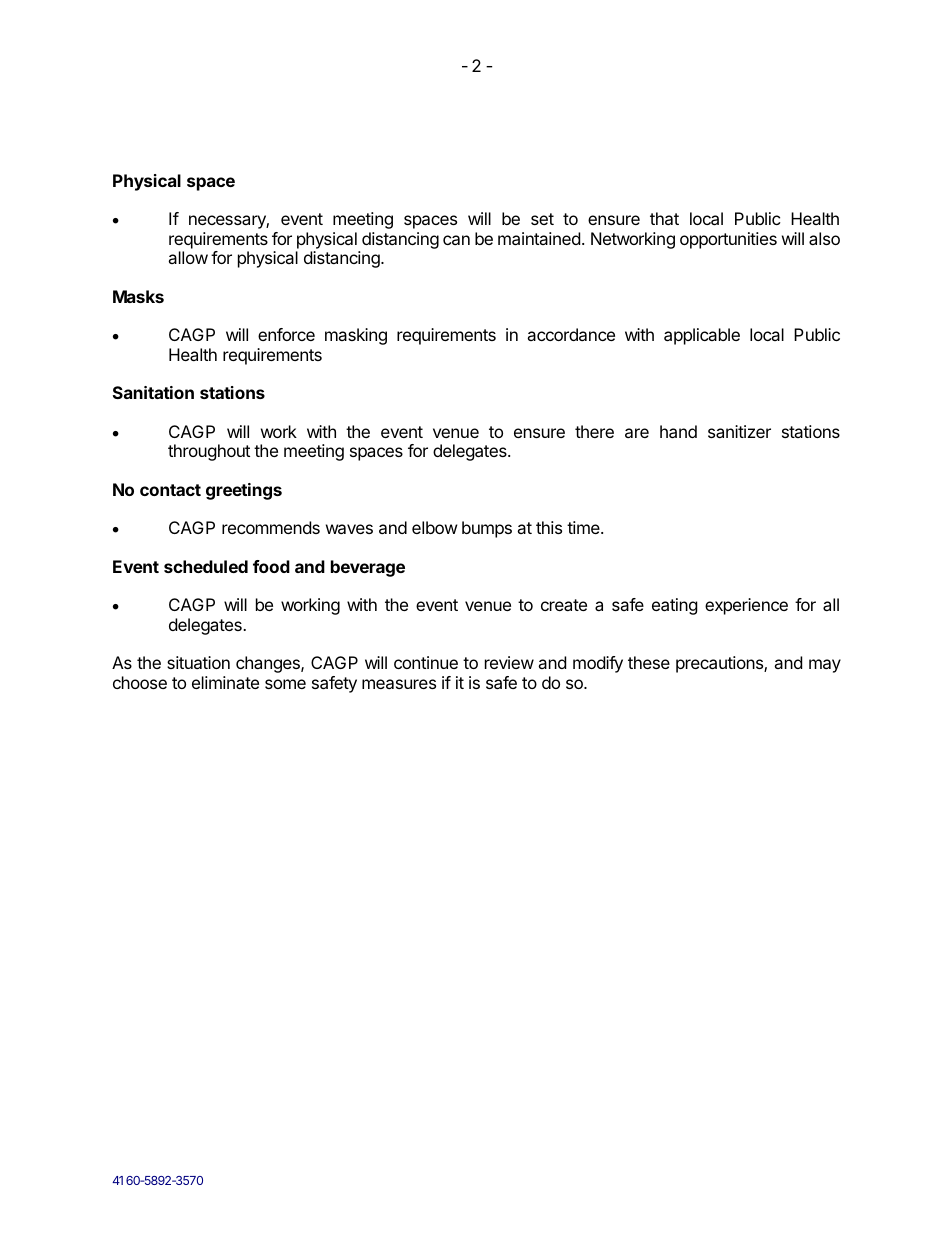 This screenshot has width=952, height=1233. What do you see at coordinates (188, 257) in the screenshot?
I see `allow` at bounding box center [188, 257].
